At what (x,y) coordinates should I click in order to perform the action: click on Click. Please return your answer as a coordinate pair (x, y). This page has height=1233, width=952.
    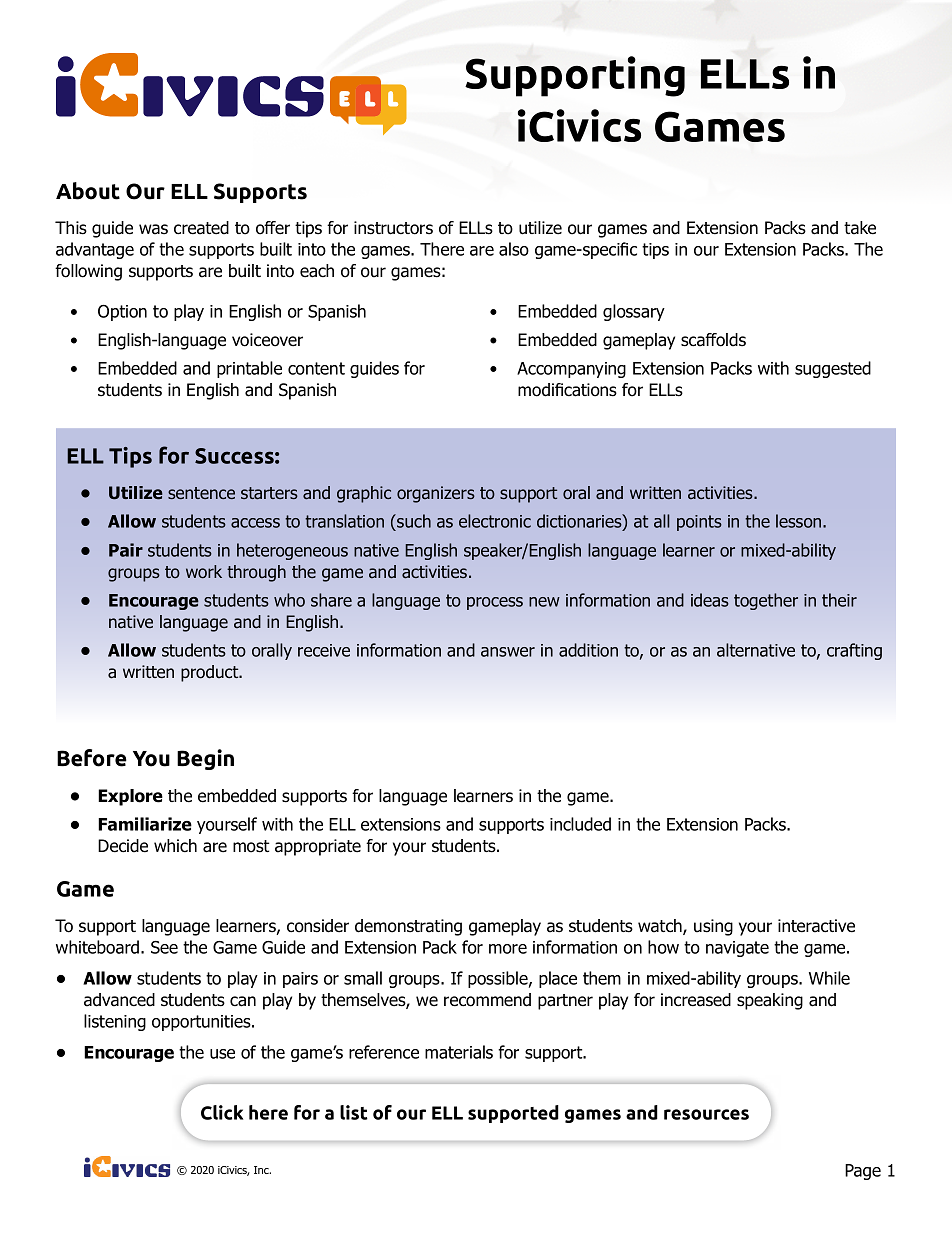
    Looking at the image, I should click on (222, 1112).
